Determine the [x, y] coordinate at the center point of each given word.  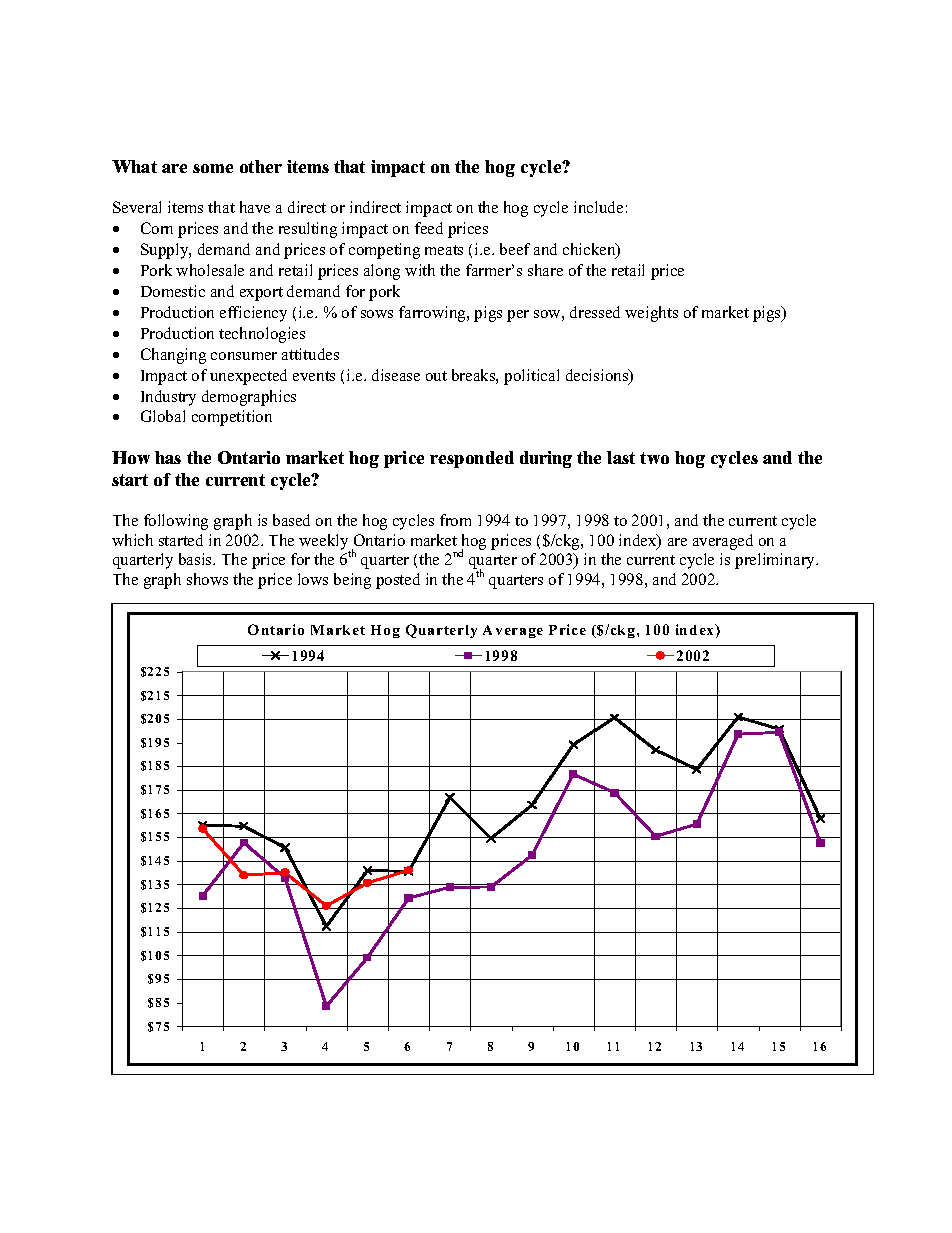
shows [207, 579]
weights [651, 314]
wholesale [210, 270]
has [168, 457]
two [654, 458]
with [420, 270]
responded [472, 459]
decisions [598, 376]
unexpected [248, 377]
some [213, 168]
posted [398, 581]
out [436, 376]
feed [429, 228]
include [598, 207]
